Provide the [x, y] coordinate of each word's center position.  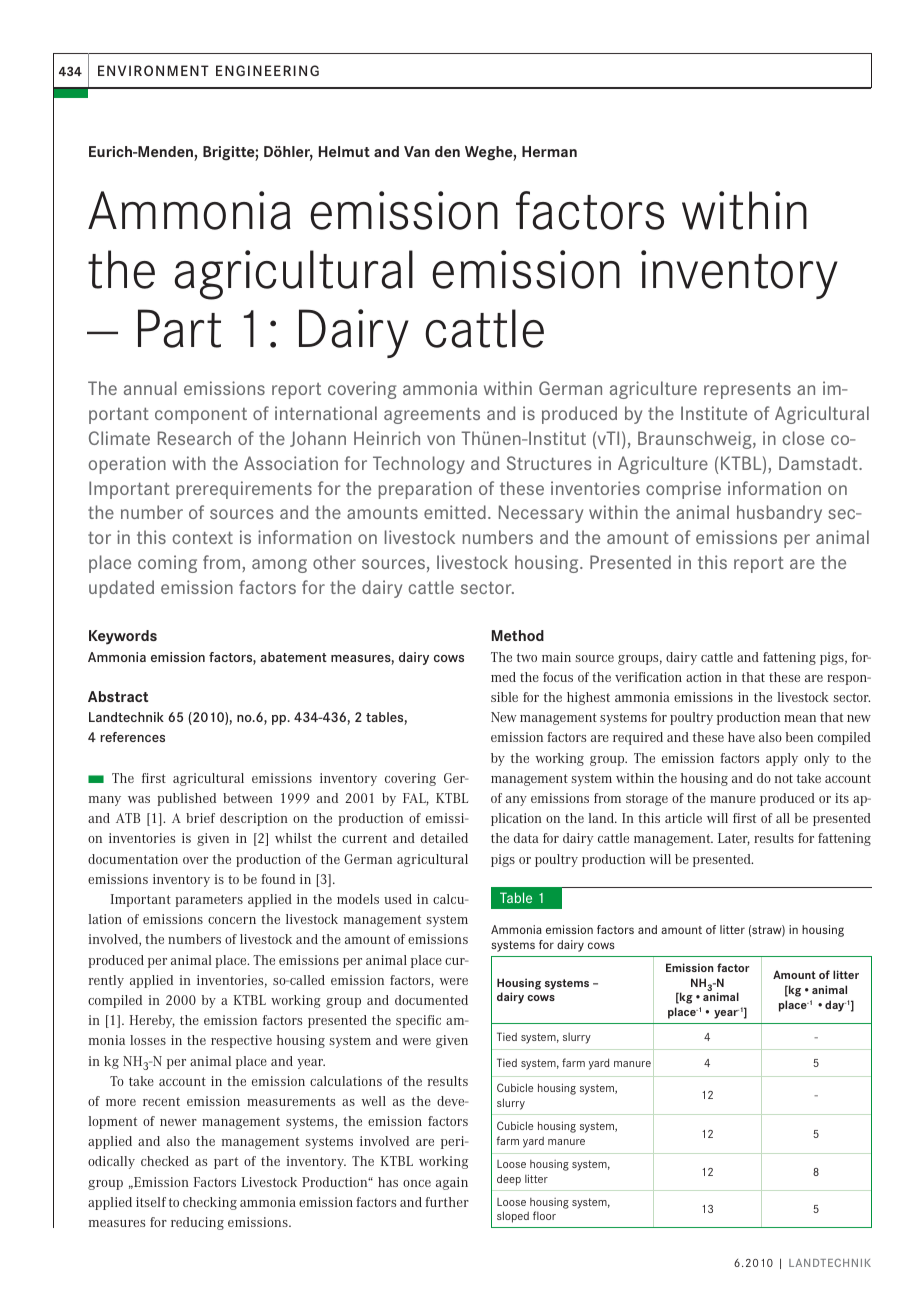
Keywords [123, 637]
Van [417, 151]
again [452, 1183]
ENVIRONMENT [153, 70]
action [704, 677]
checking [210, 1203]
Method [518, 635]
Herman [549, 151]
